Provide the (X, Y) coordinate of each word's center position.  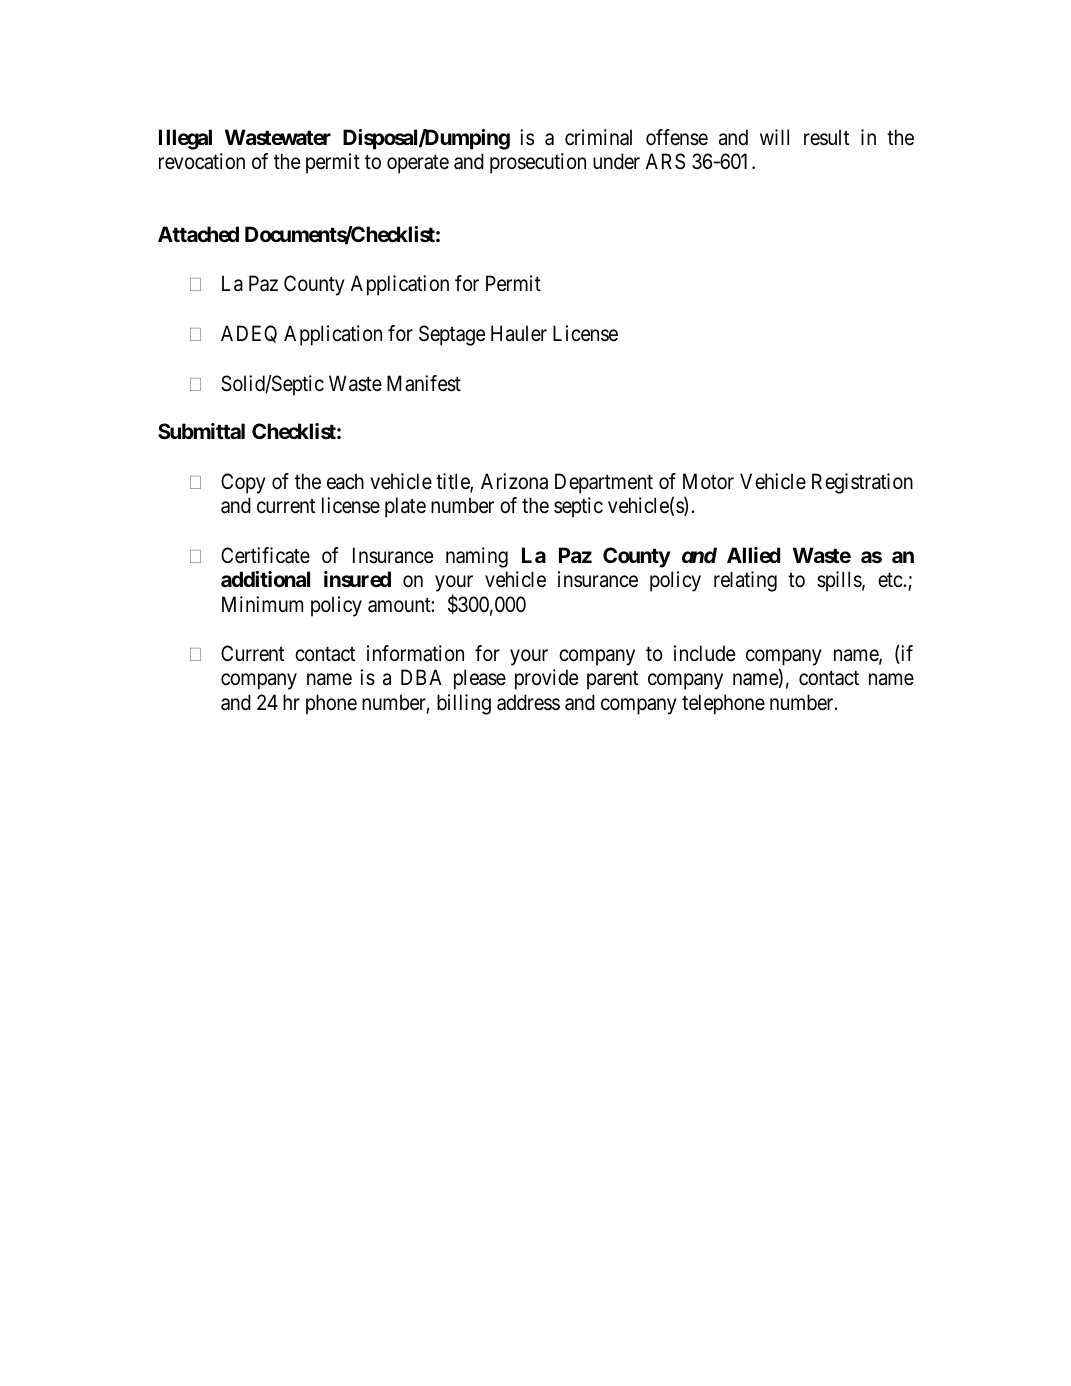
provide (547, 679)
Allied (753, 555)
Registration (862, 483)
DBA (421, 677)
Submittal (201, 431)
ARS (665, 161)
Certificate (265, 555)
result (826, 137)
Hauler (519, 333)
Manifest (424, 383)
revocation (202, 161)
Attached (198, 234)
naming (477, 557)
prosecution (538, 163)
